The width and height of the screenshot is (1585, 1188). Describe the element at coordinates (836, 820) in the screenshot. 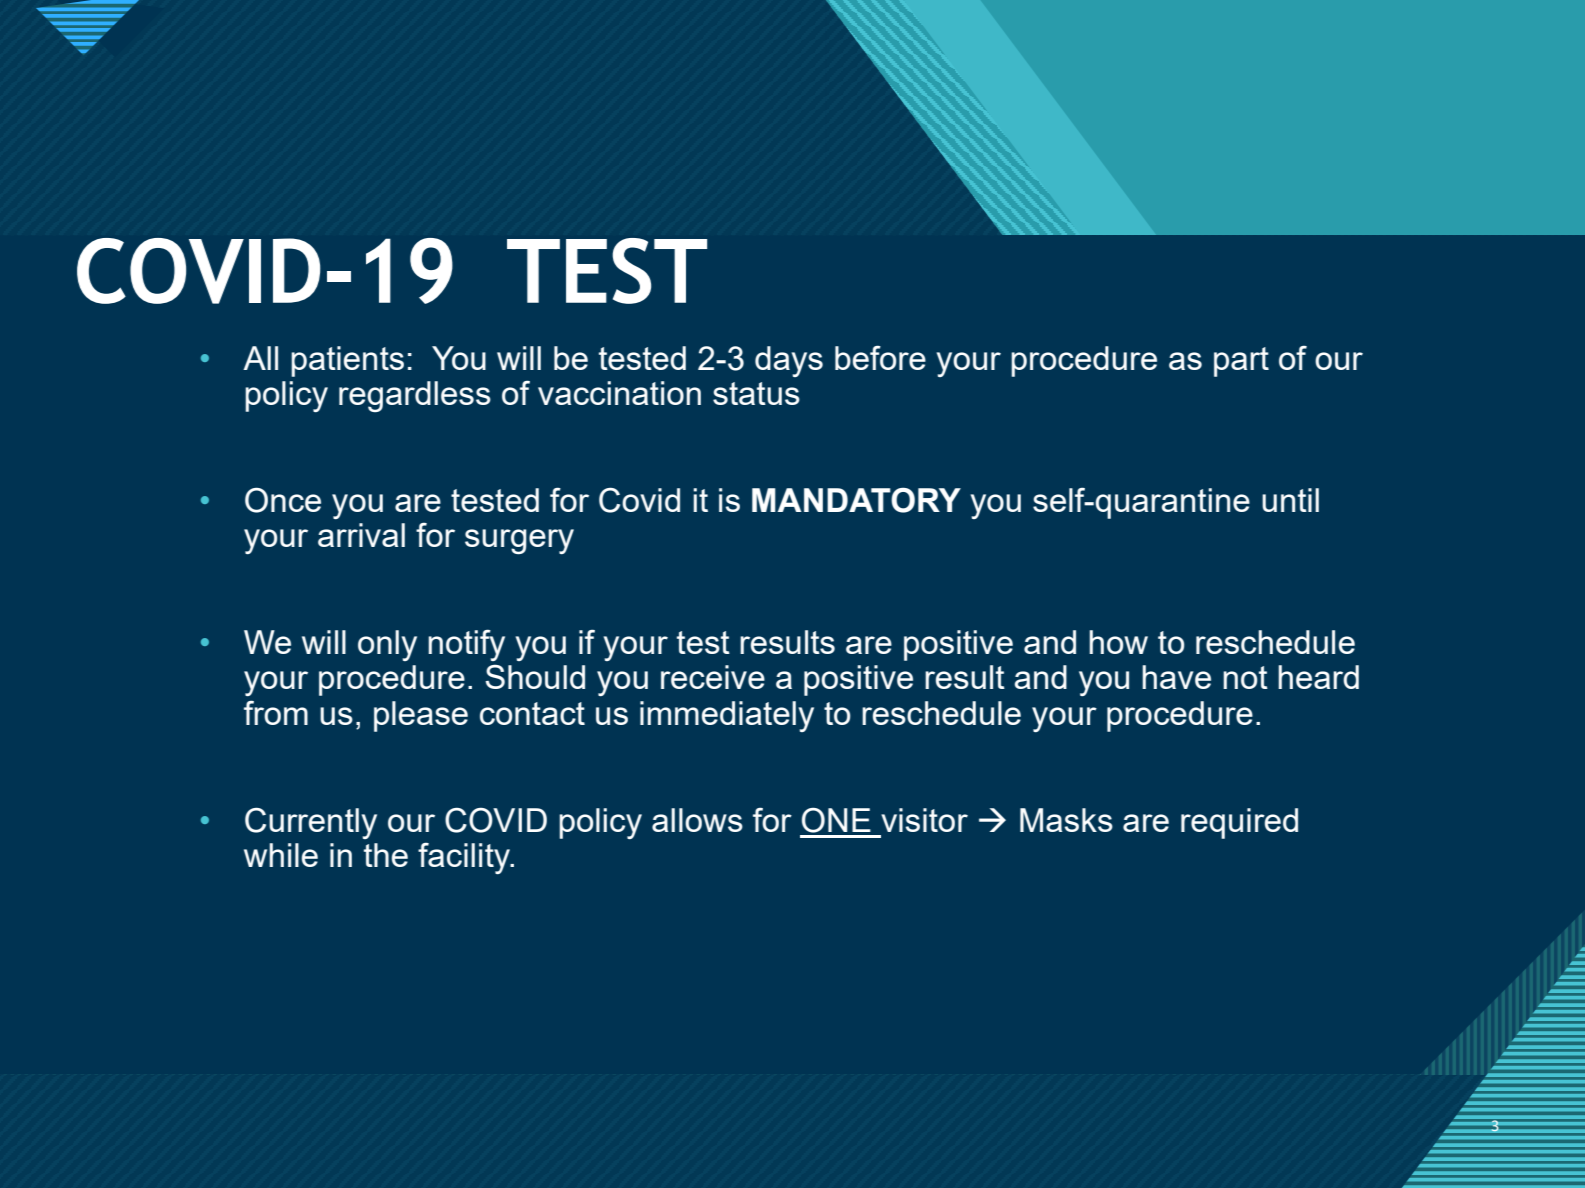

I see `ONE` at that location.
